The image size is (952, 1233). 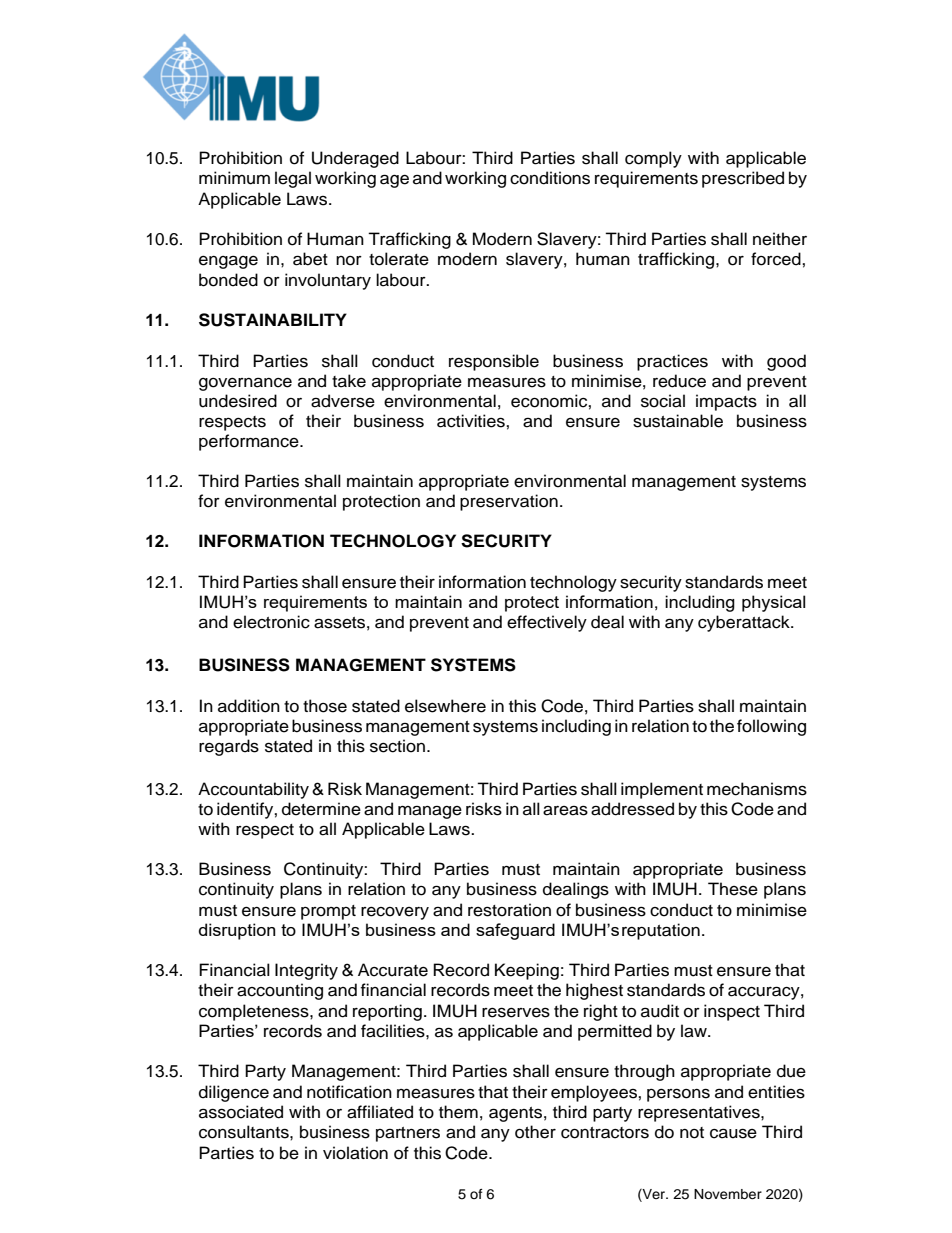 I want to click on legal, so click(x=293, y=179).
